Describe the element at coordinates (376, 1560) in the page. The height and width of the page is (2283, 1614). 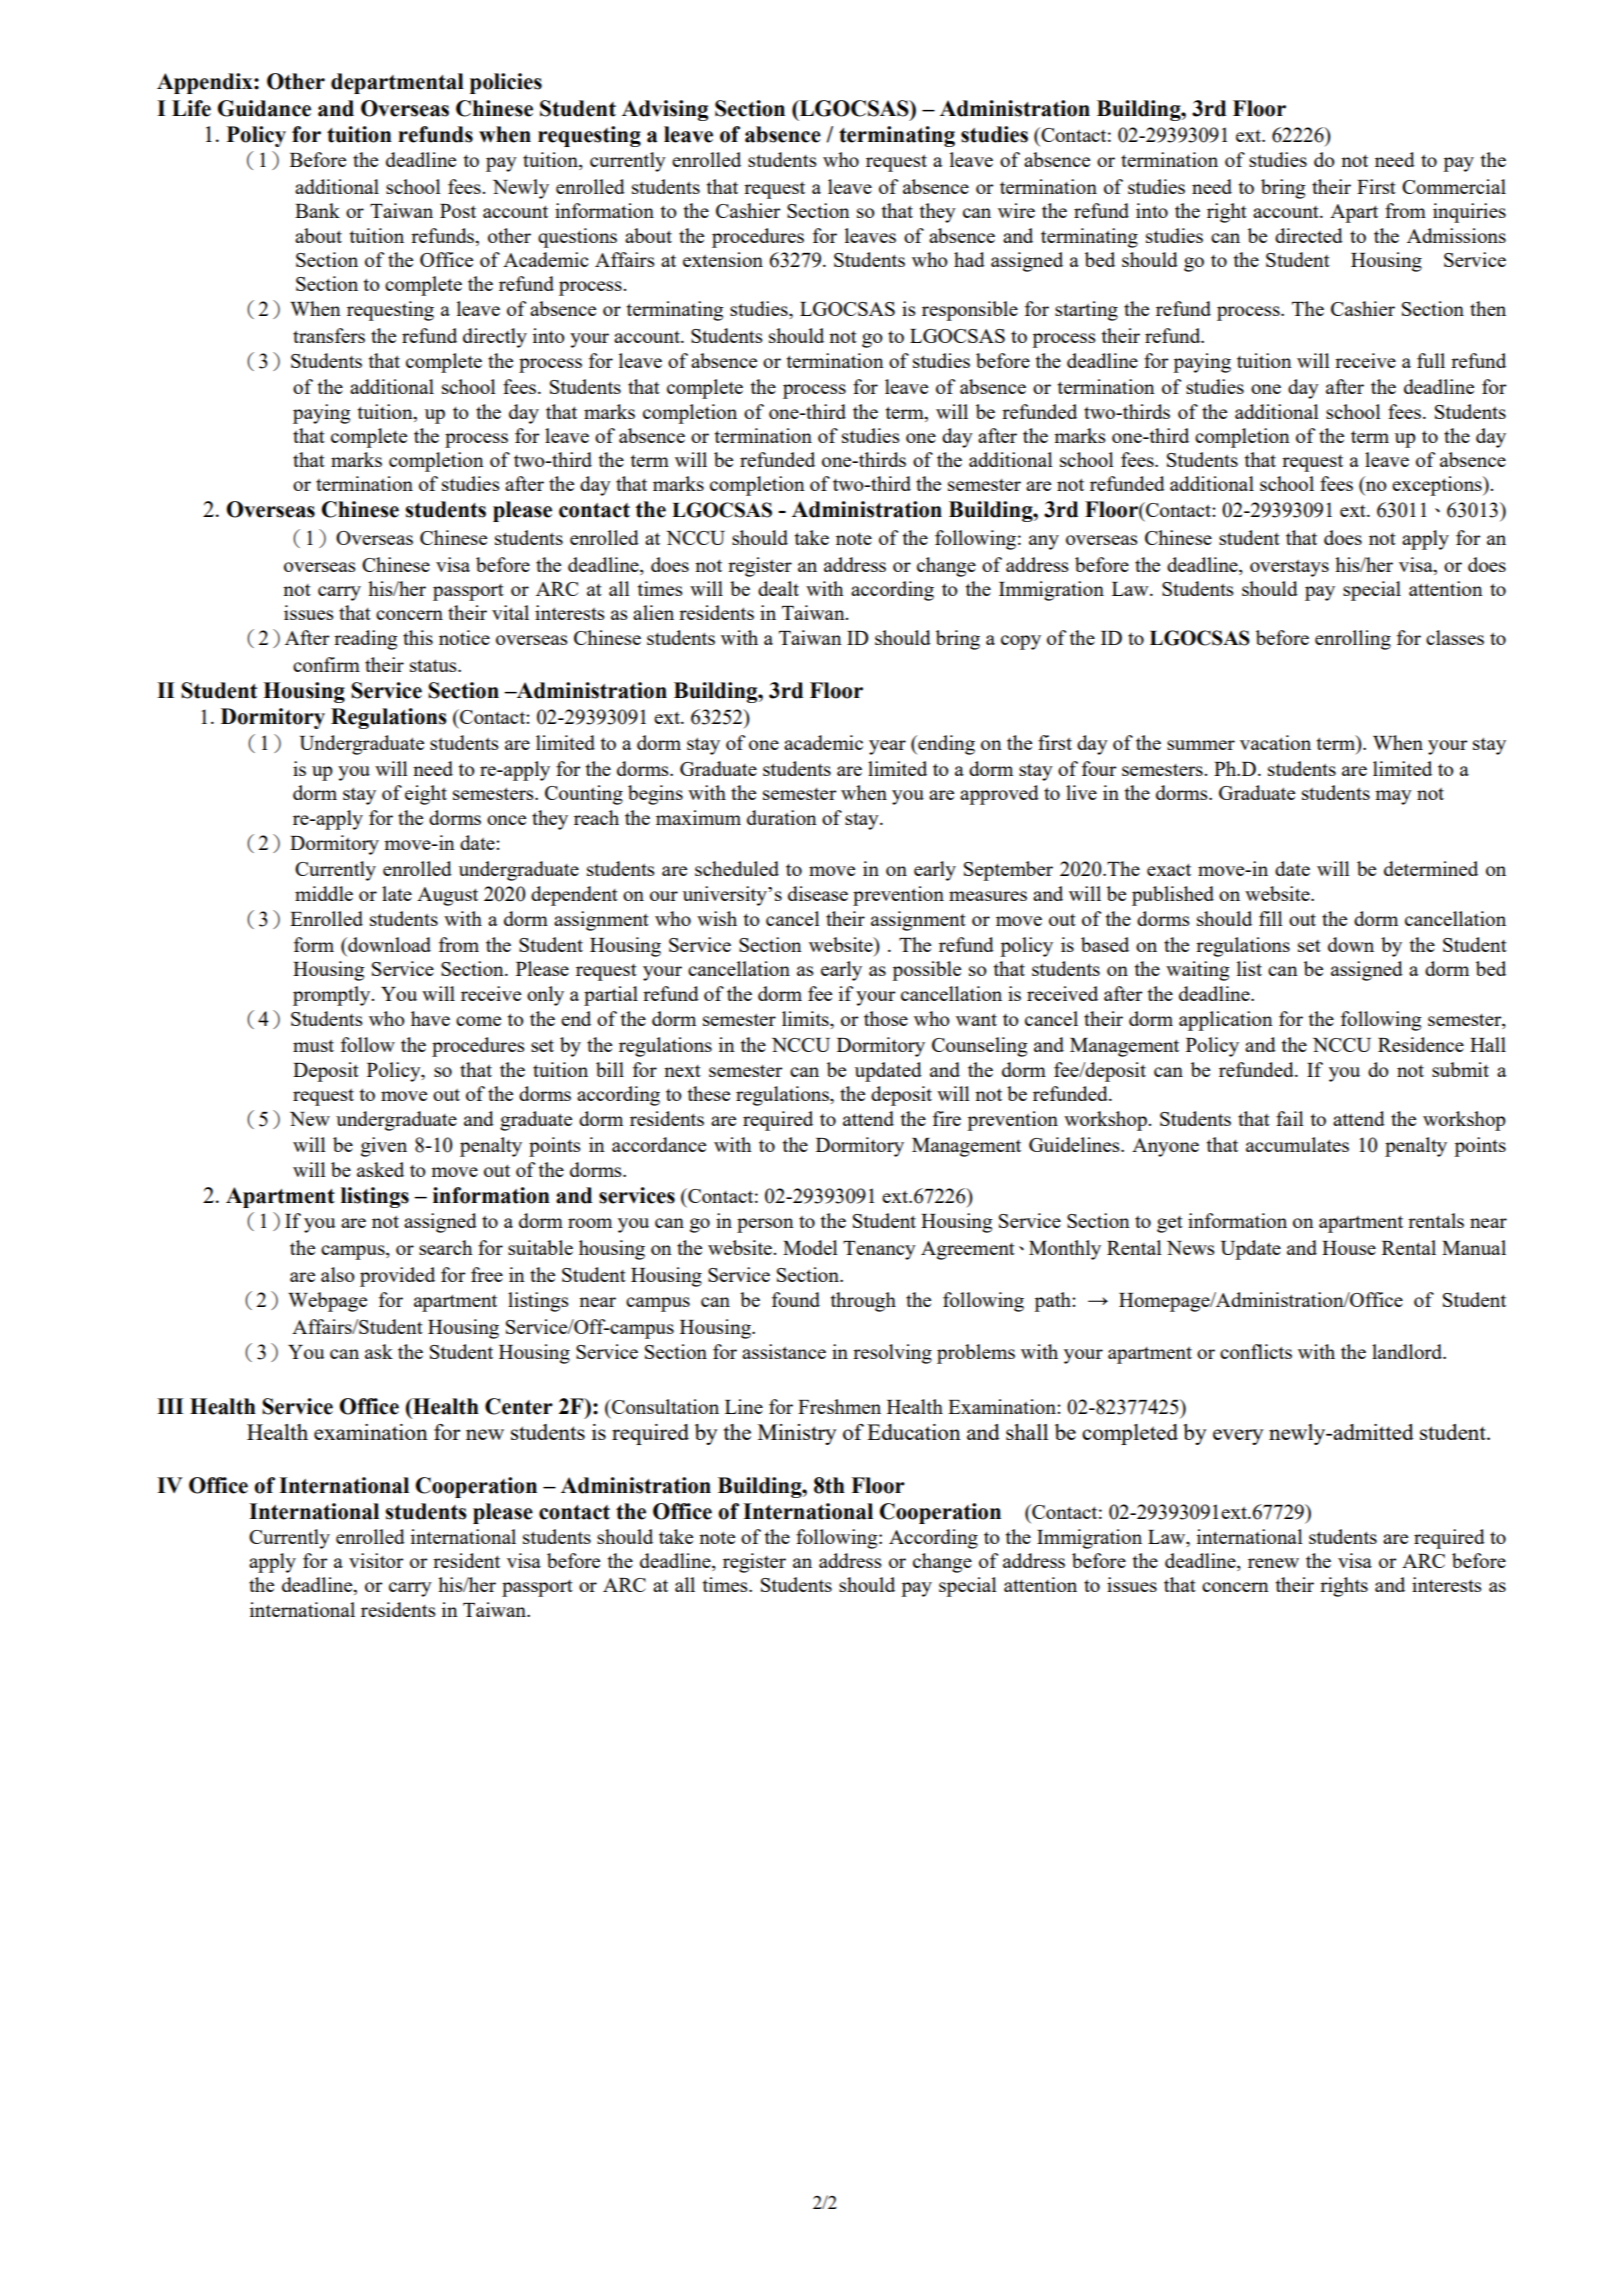
I see `visitor` at that location.
